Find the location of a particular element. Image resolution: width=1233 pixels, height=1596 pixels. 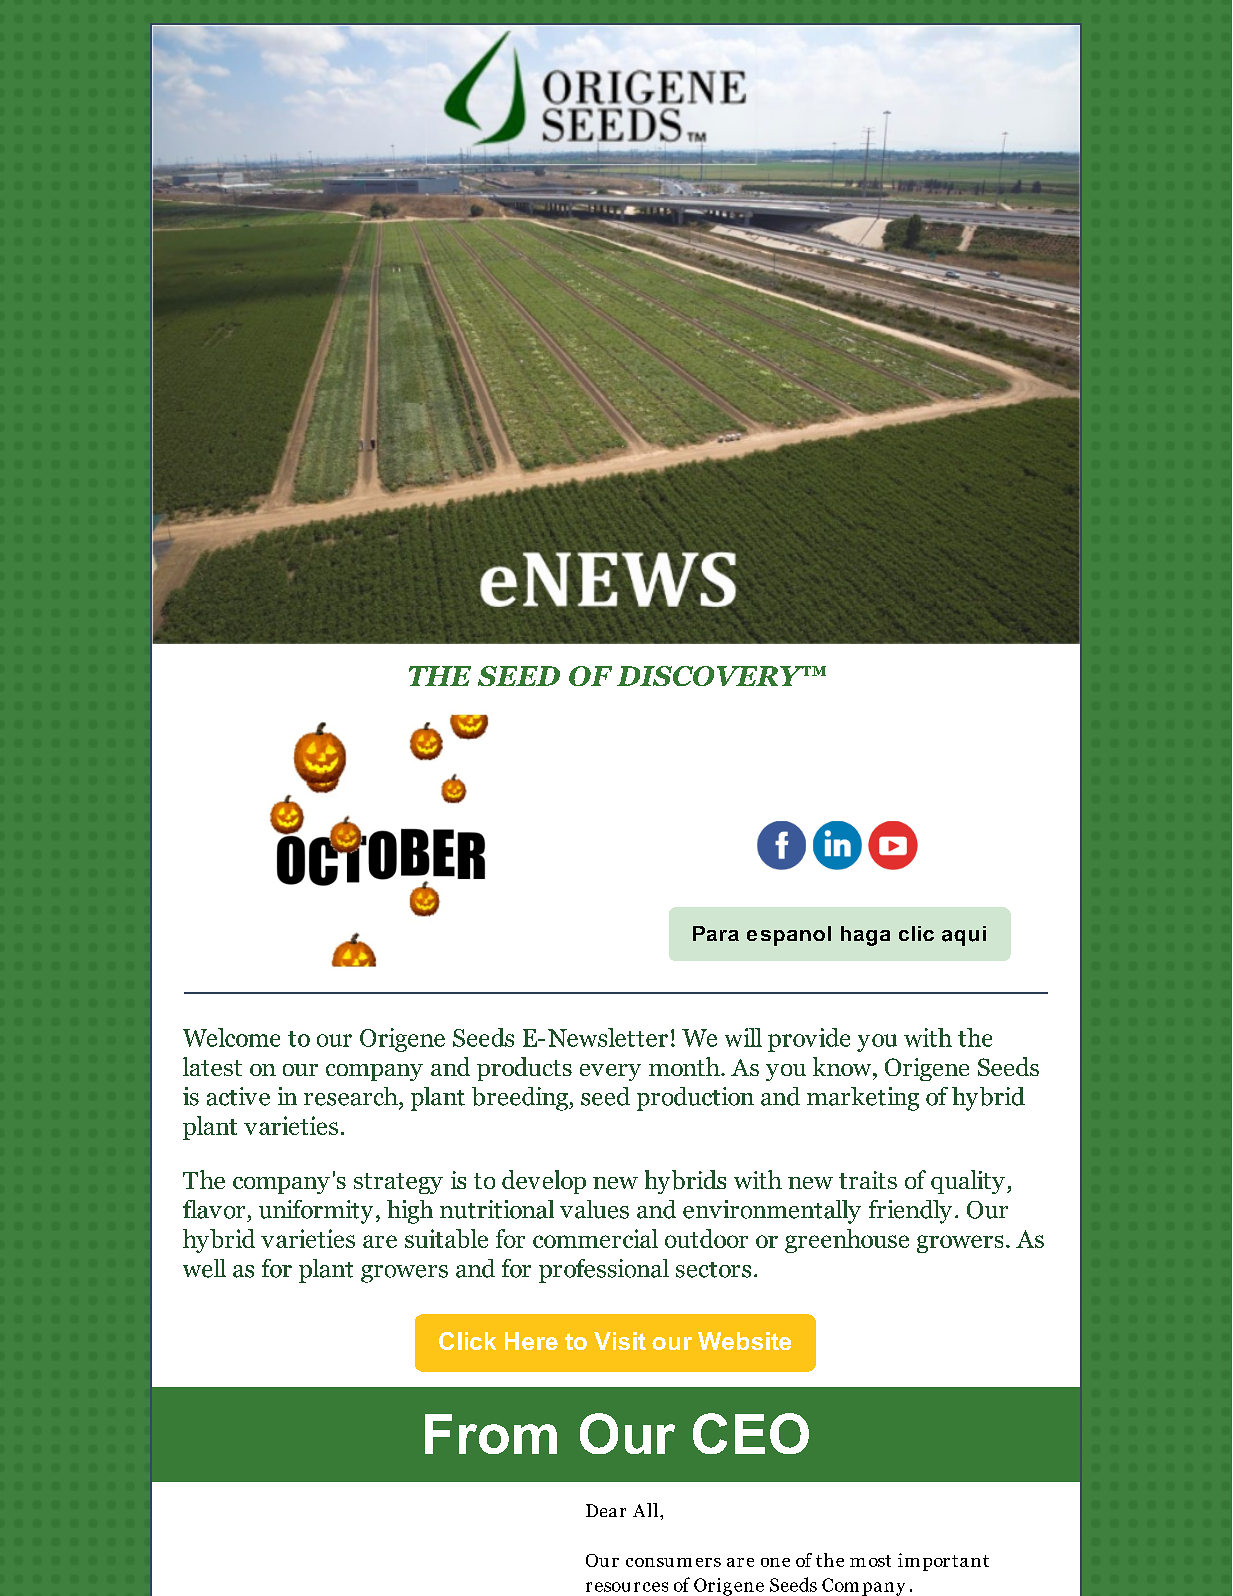

friendly is located at coordinates (910, 1212).
